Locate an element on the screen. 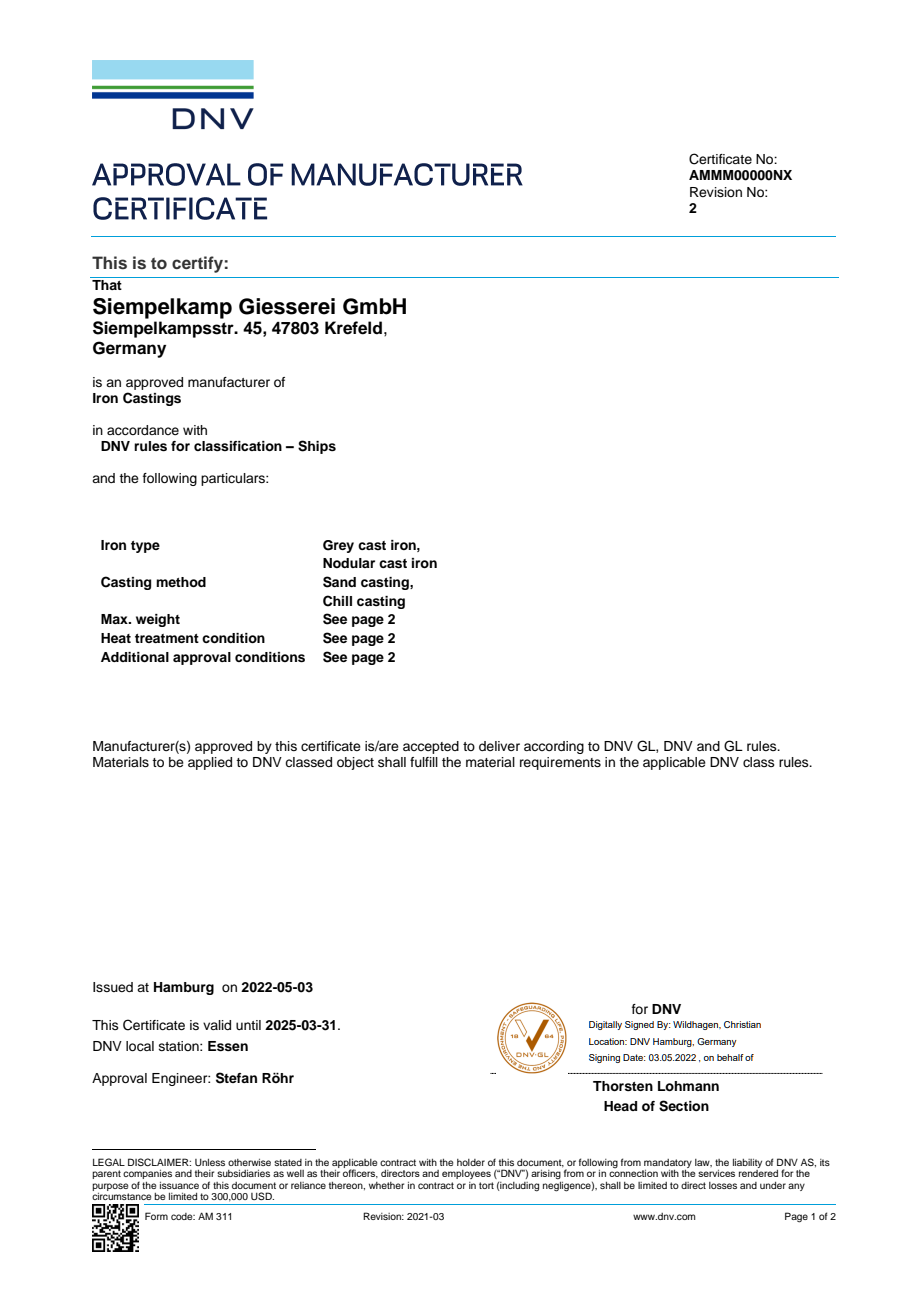 The width and height of the screenshot is (924, 1308). method is located at coordinates (181, 582).
